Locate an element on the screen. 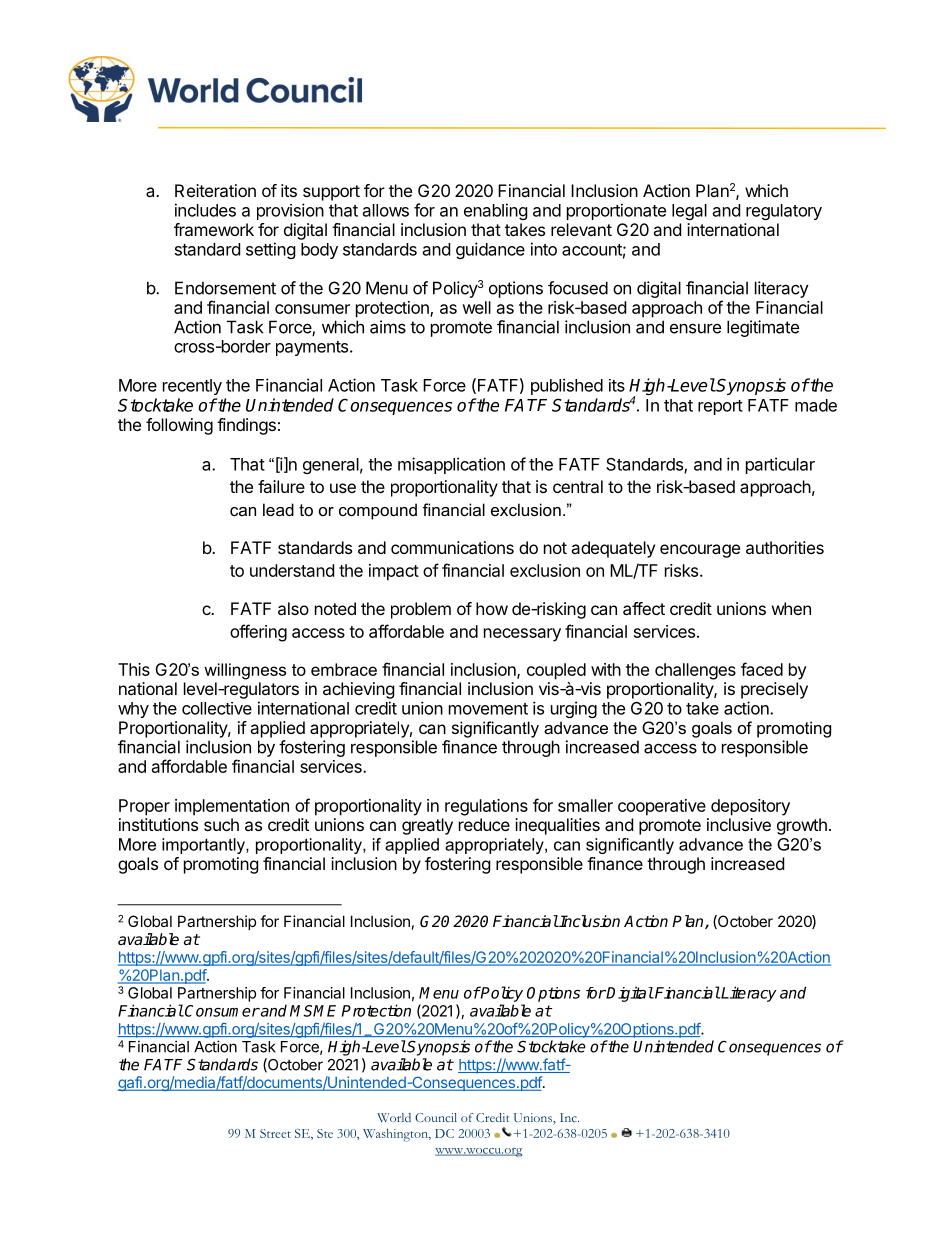 This screenshot has height=1233, width=952. Council is located at coordinates (436, 1117).
